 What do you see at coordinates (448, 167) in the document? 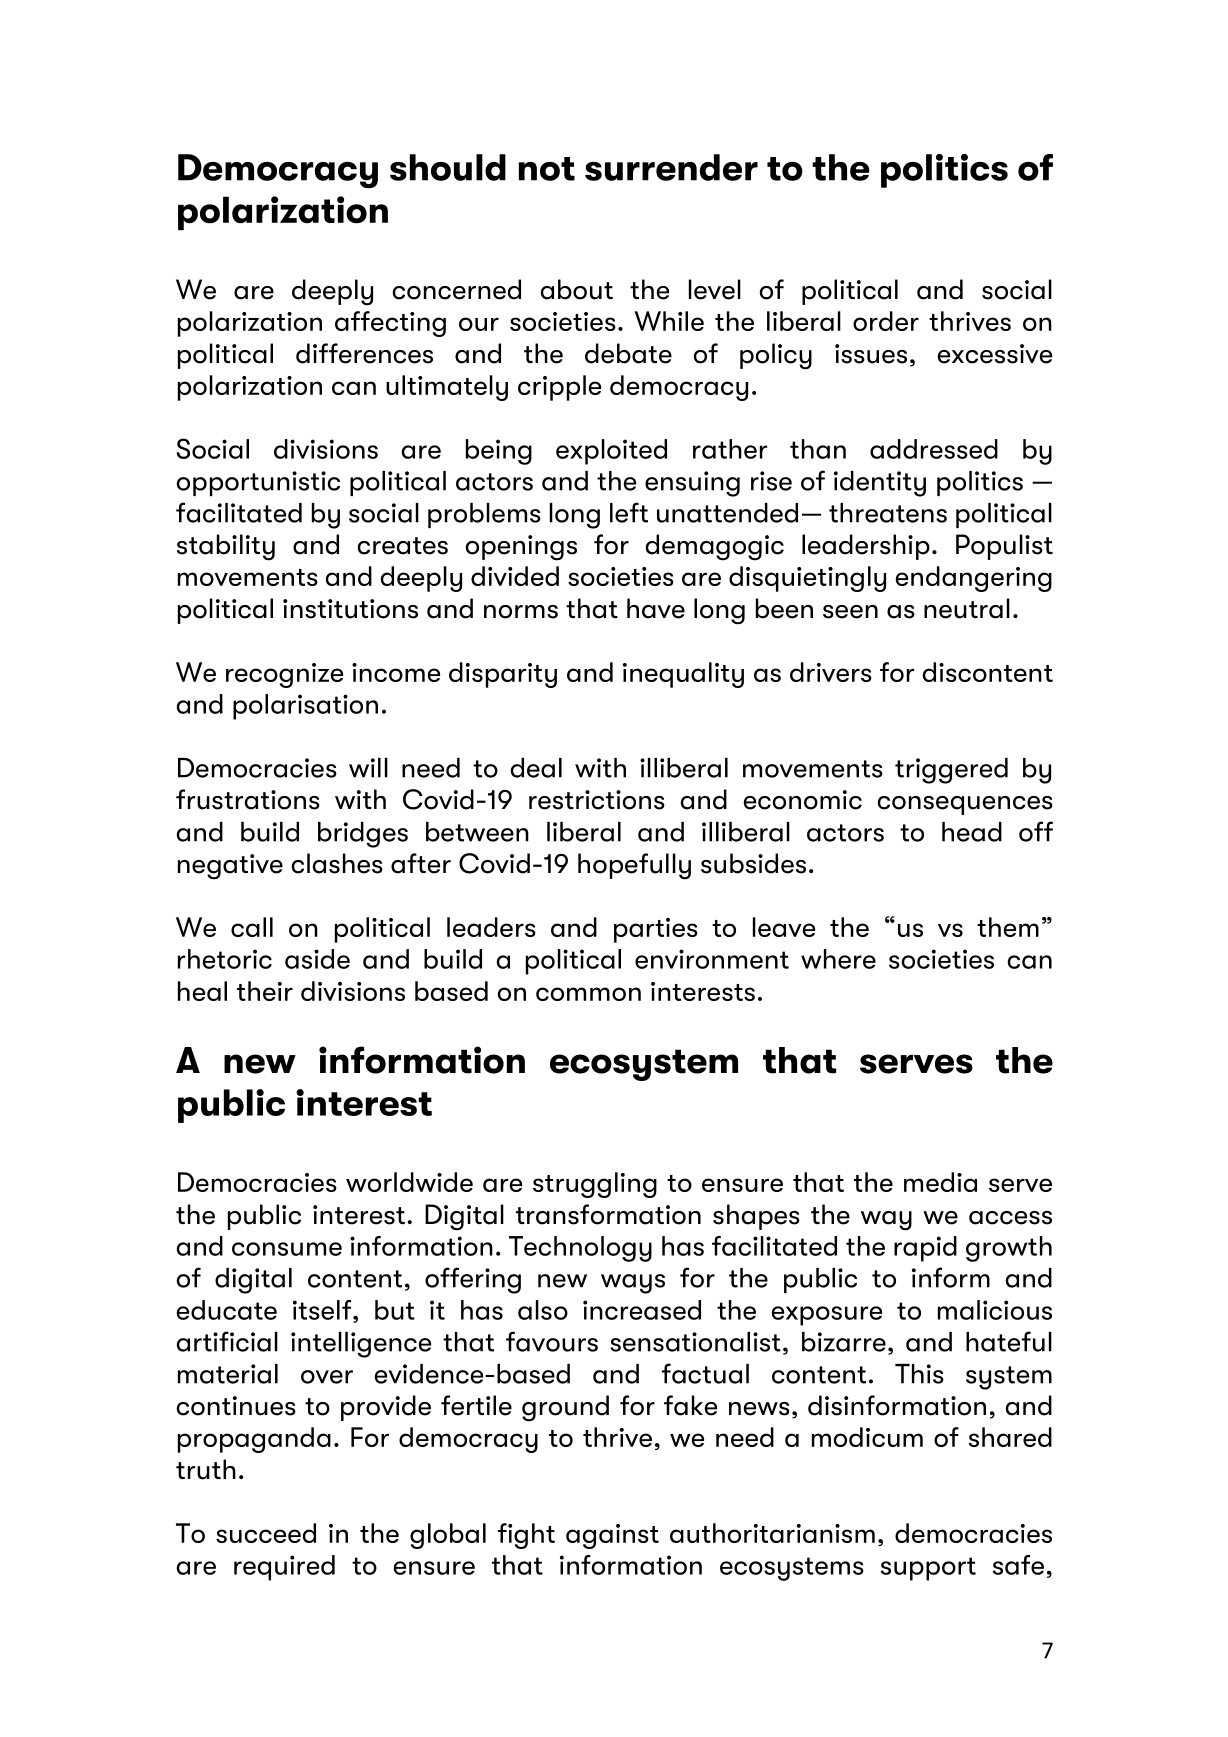
I see `should` at bounding box center [448, 167].
